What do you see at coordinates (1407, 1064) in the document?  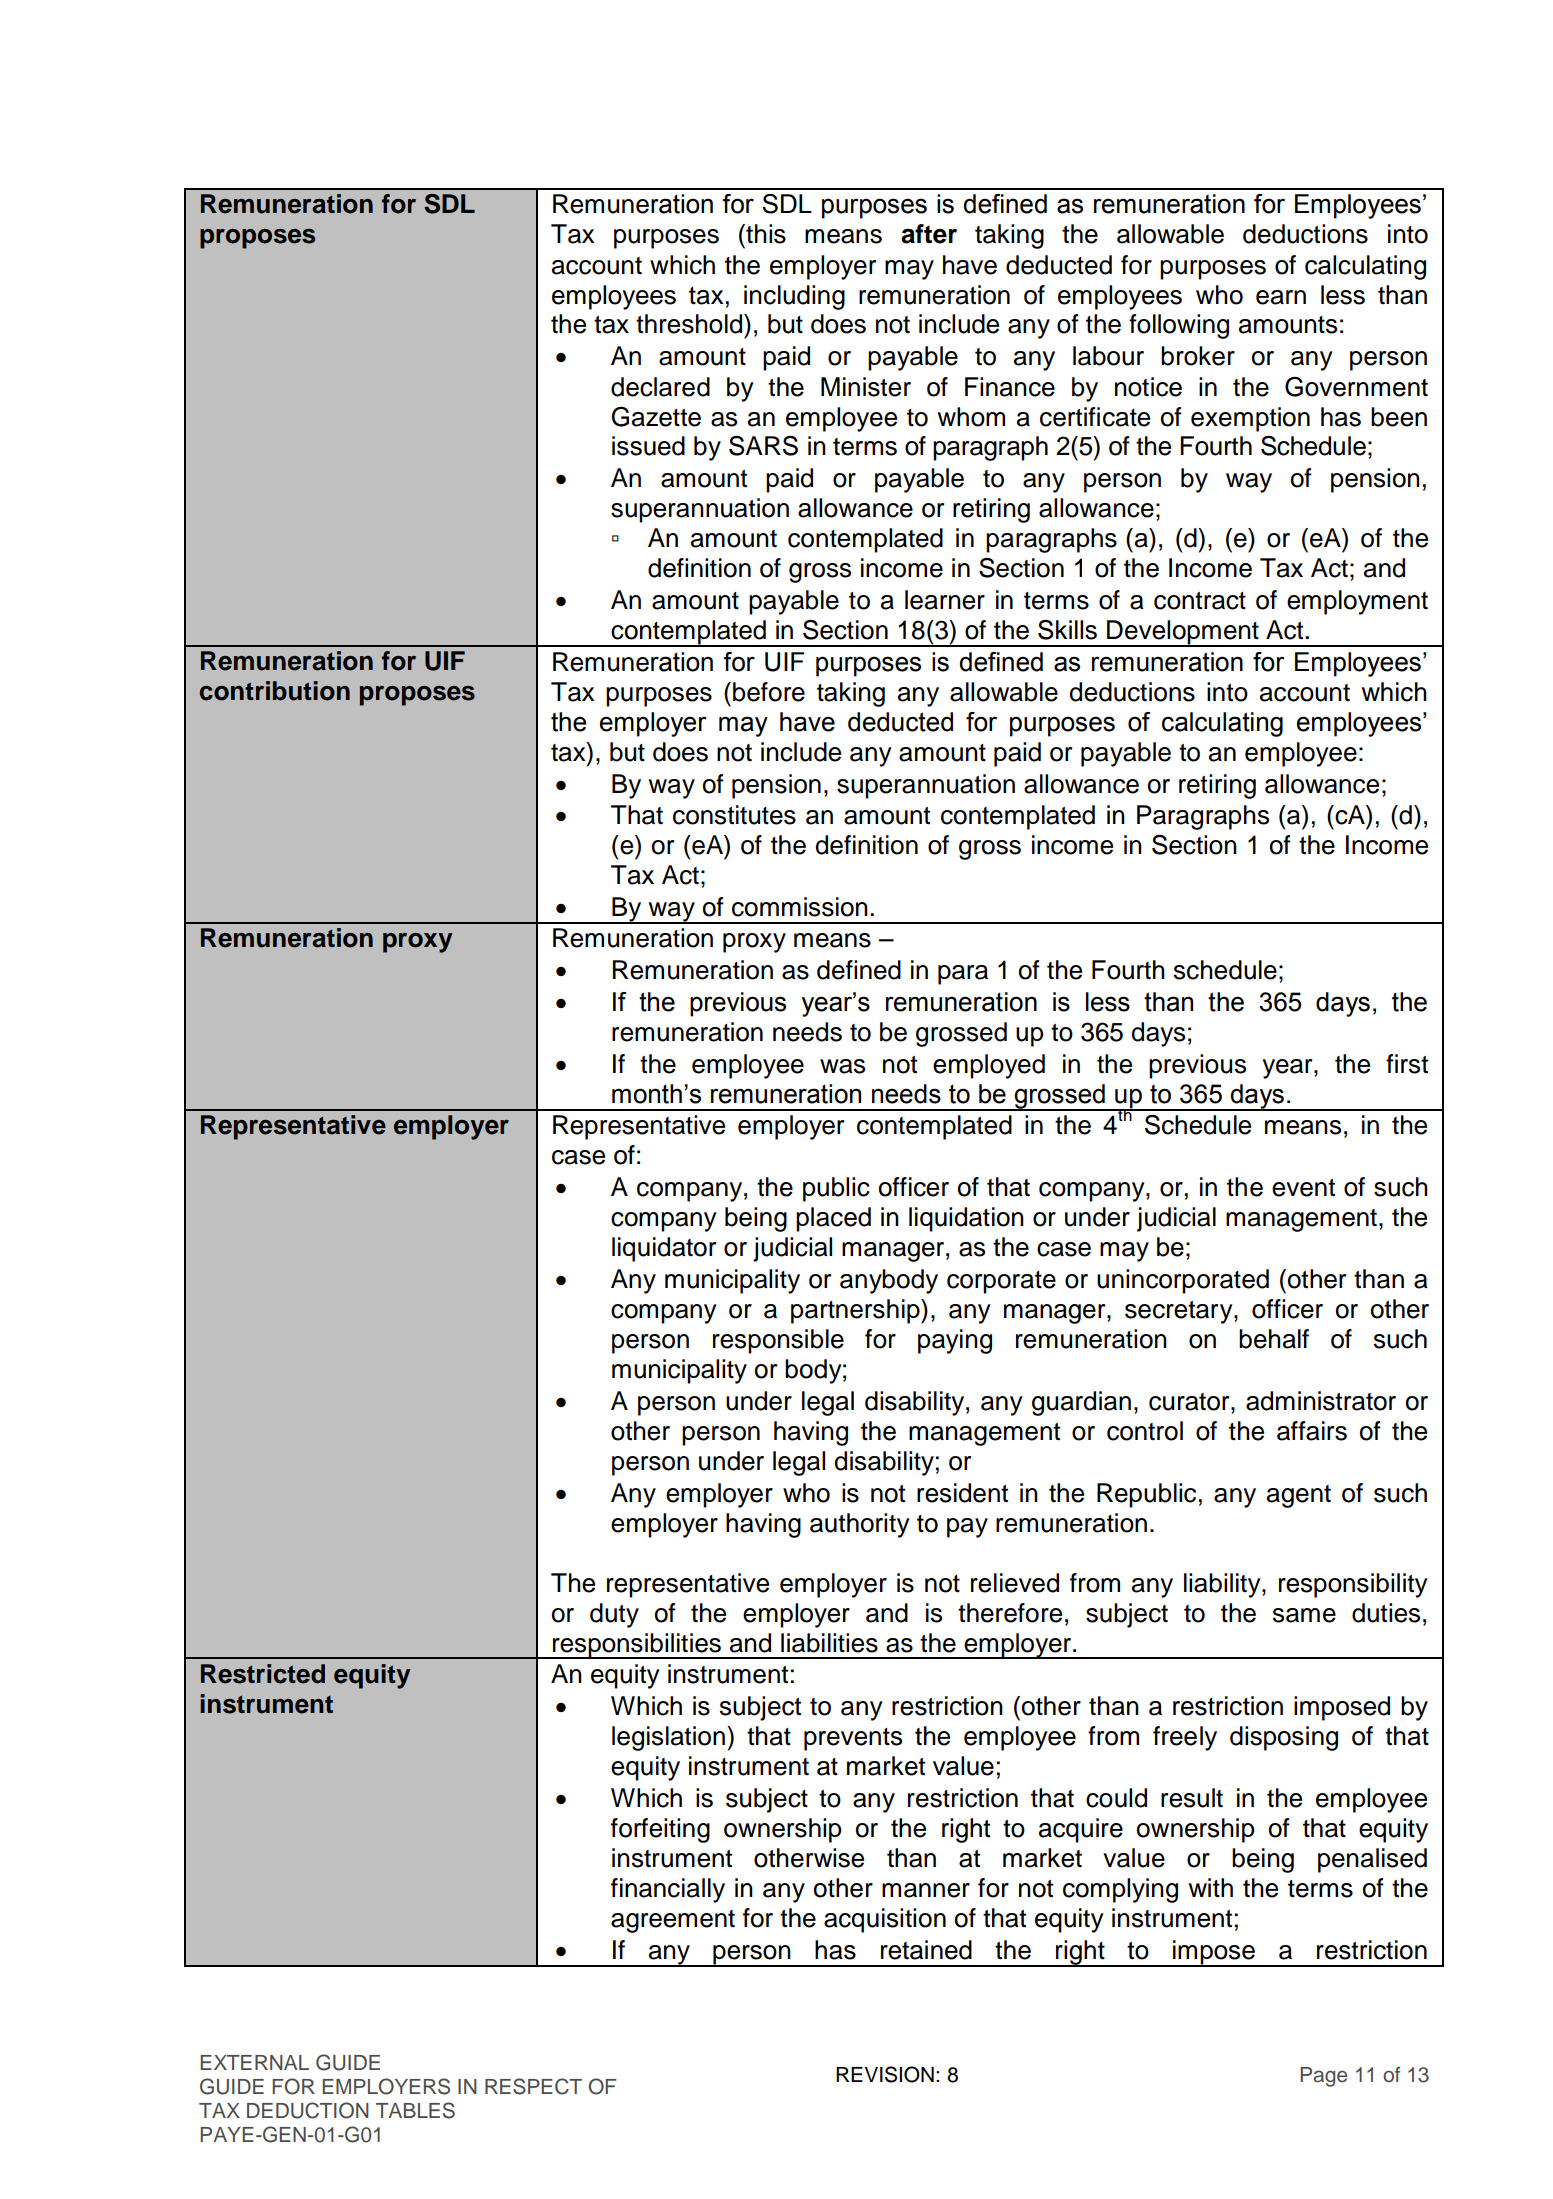 I see `first` at bounding box center [1407, 1064].
